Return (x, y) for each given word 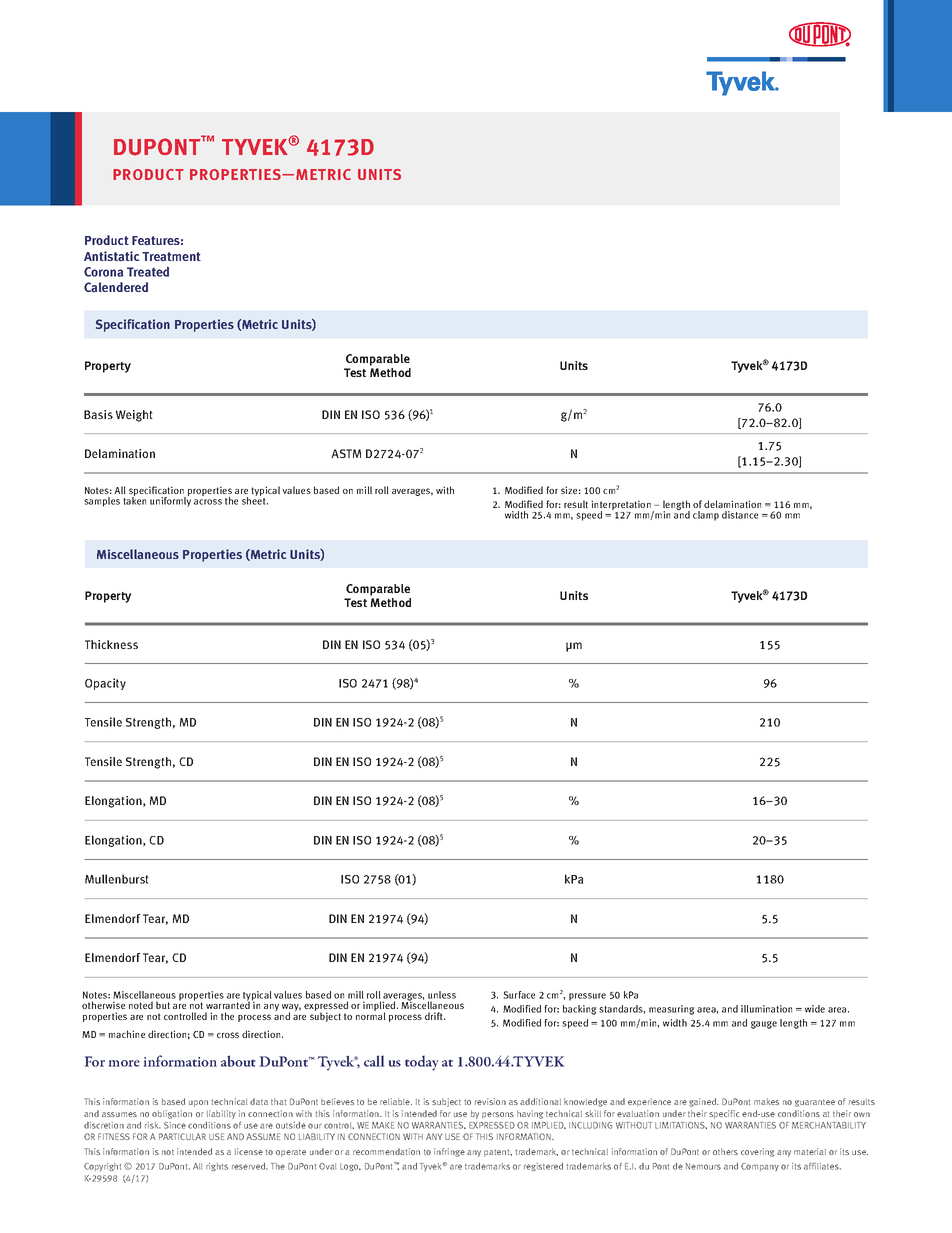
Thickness (111, 644)
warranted (228, 1004)
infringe (449, 1152)
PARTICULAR (182, 1136)
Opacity (105, 684)
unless (442, 995)
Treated (148, 272)
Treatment (171, 256)
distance (740, 515)
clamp (706, 516)
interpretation (622, 506)
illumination (766, 1009)
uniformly (170, 501)
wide (815, 1009)
